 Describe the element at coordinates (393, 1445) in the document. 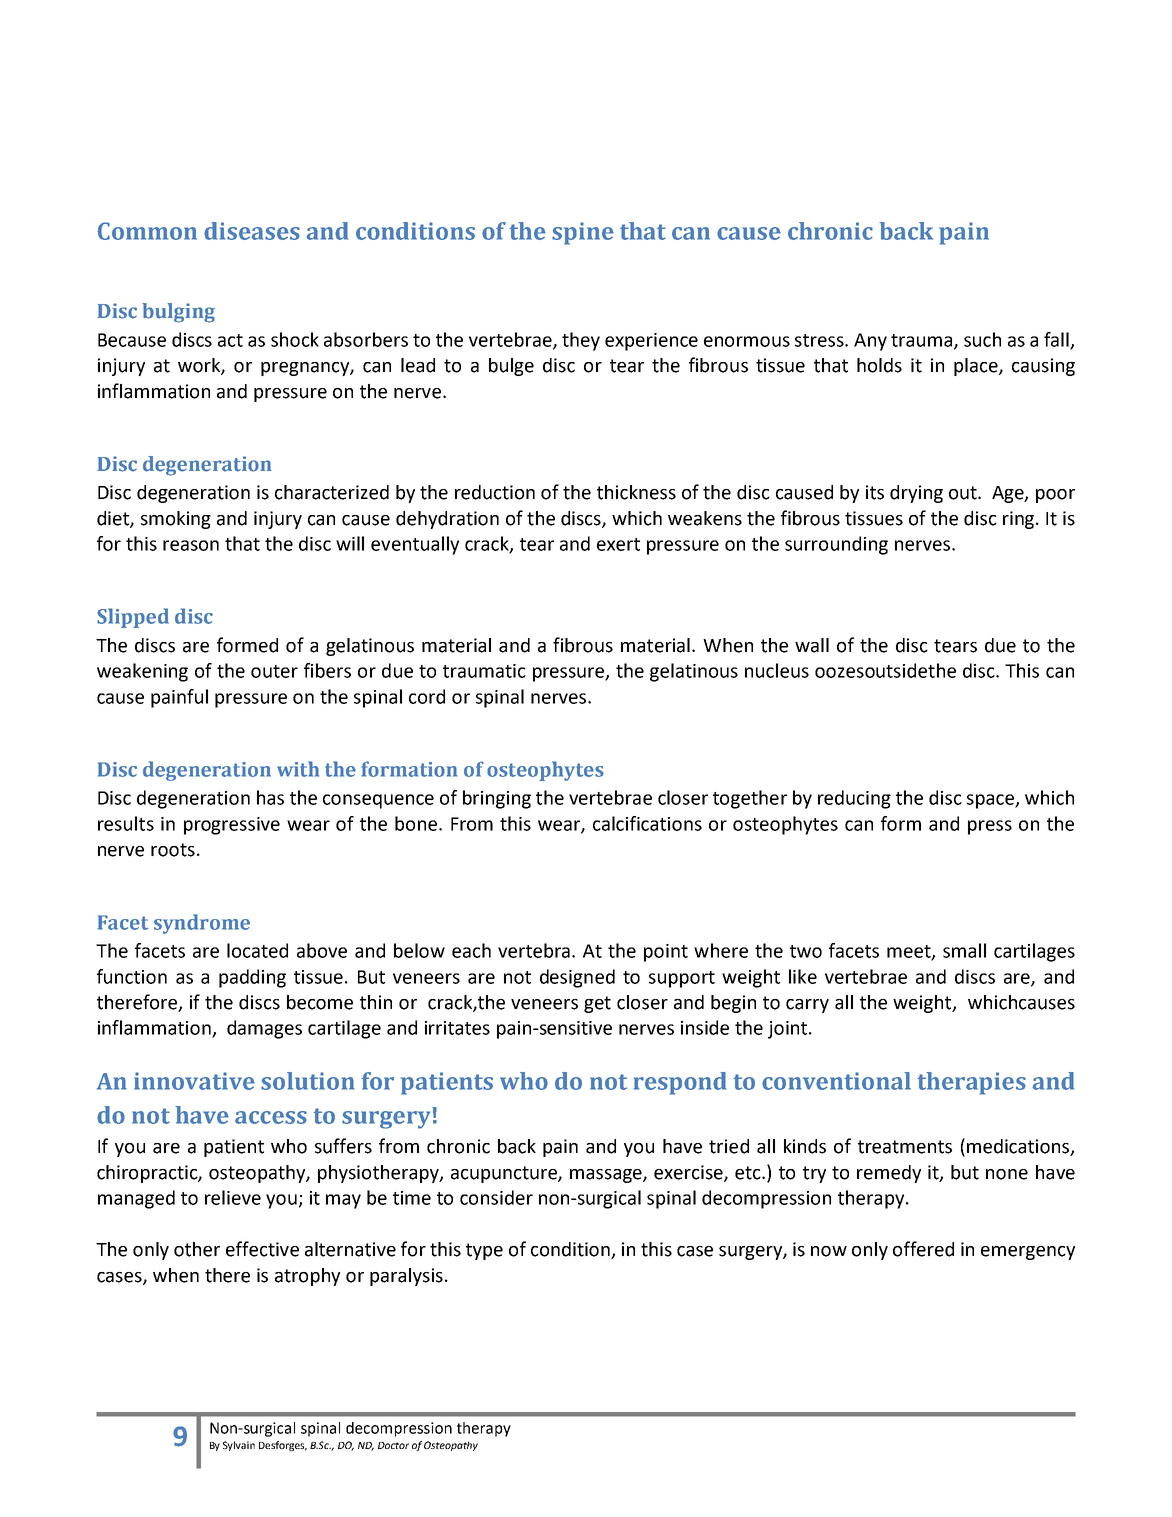

I see `Doctor` at that location.
